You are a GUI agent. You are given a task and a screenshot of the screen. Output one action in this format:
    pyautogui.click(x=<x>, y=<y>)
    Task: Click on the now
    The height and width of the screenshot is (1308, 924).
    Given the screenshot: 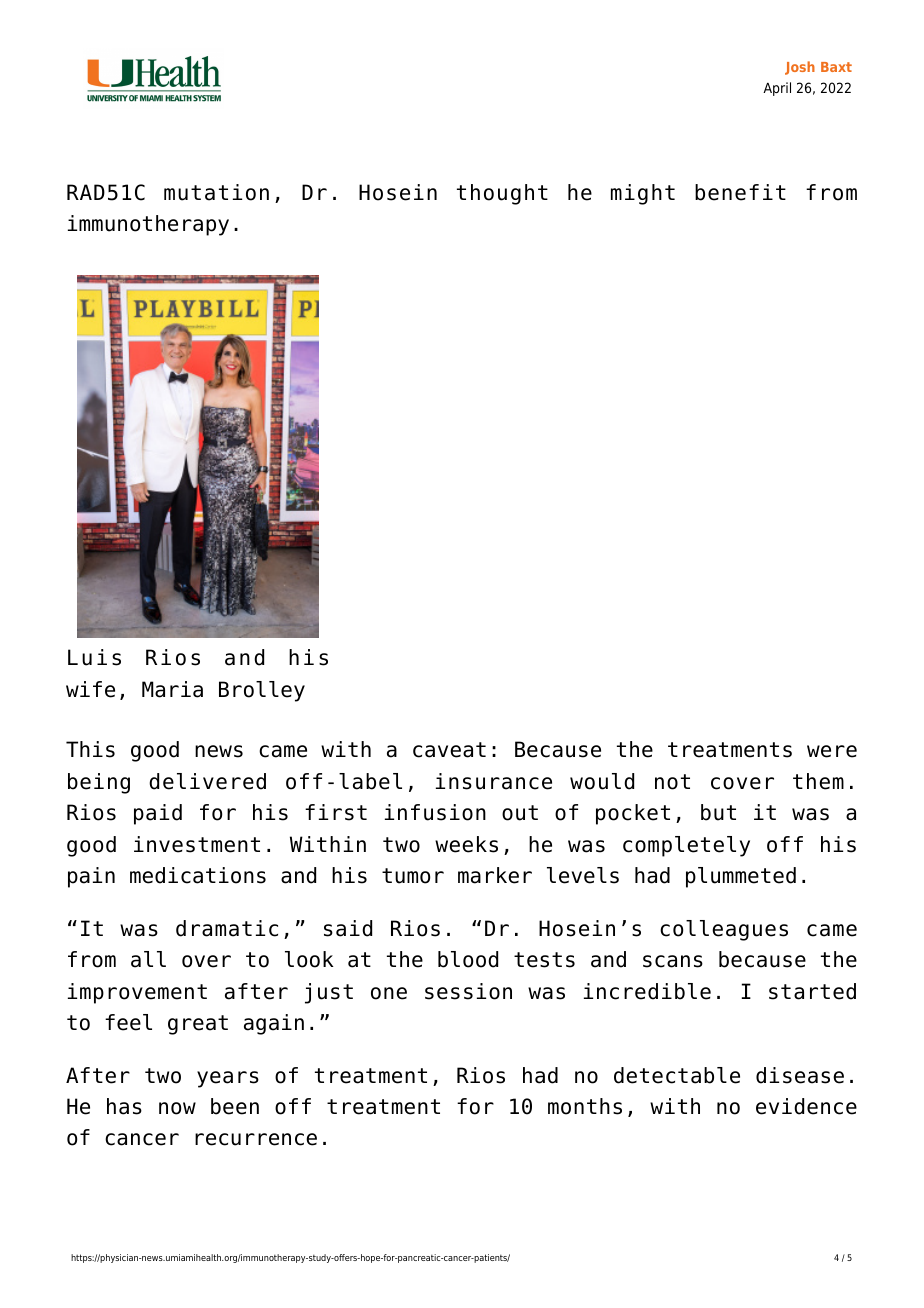 What is the action you would take?
    pyautogui.click(x=177, y=1108)
